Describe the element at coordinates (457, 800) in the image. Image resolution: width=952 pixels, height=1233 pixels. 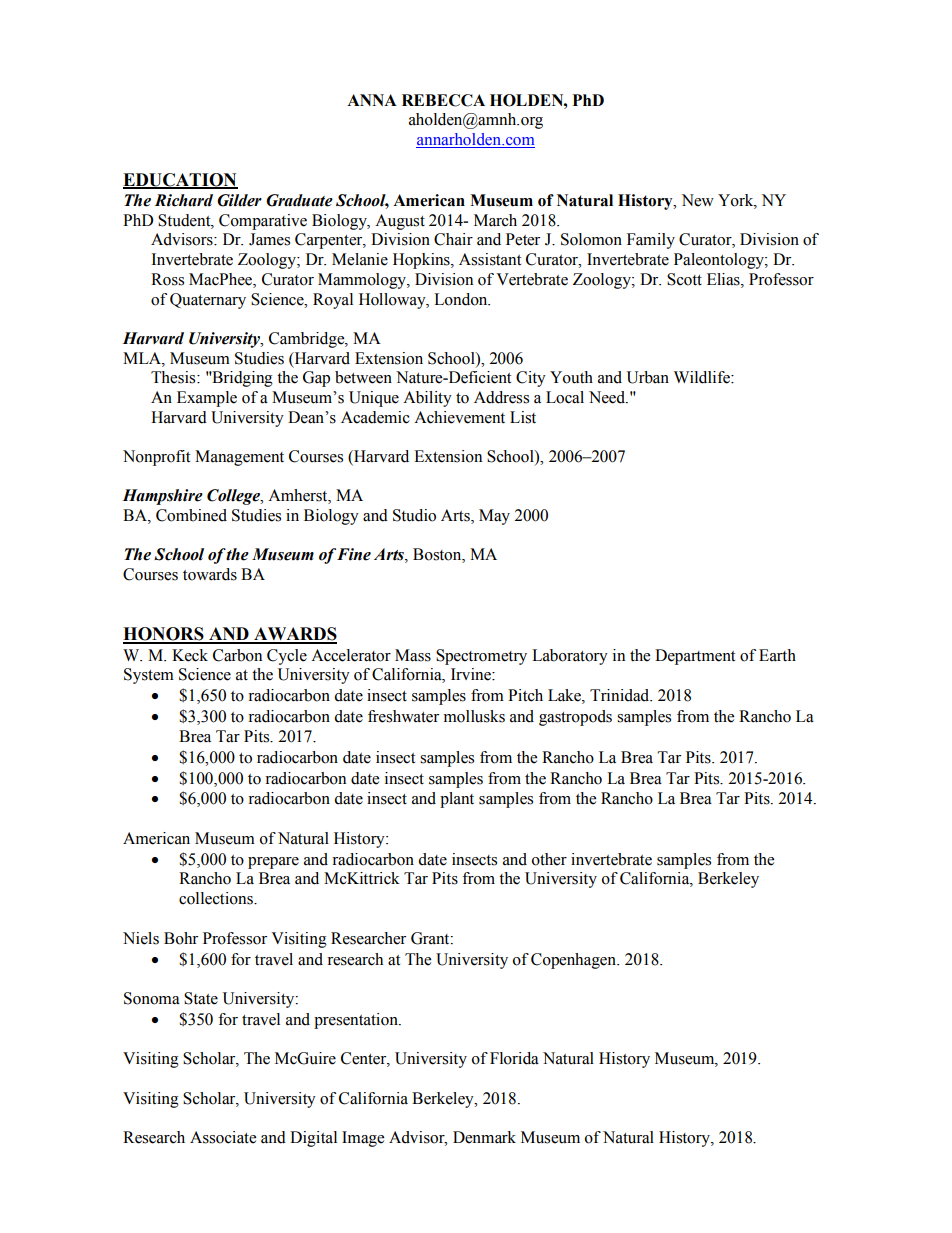
I see `plant` at that location.
